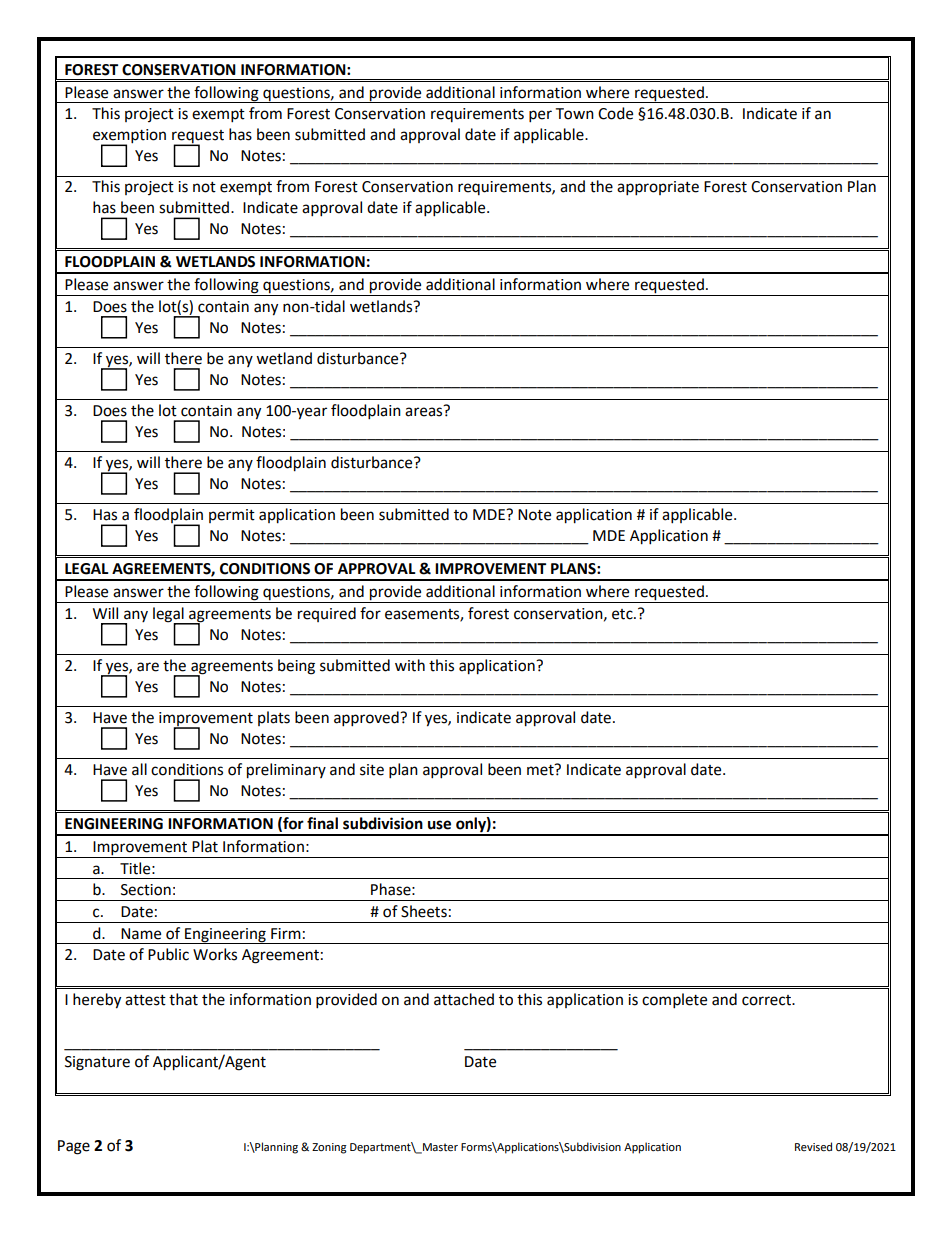 This document has width=952, height=1233. What do you see at coordinates (813, 1147) in the document?
I see `Revised` at bounding box center [813, 1147].
